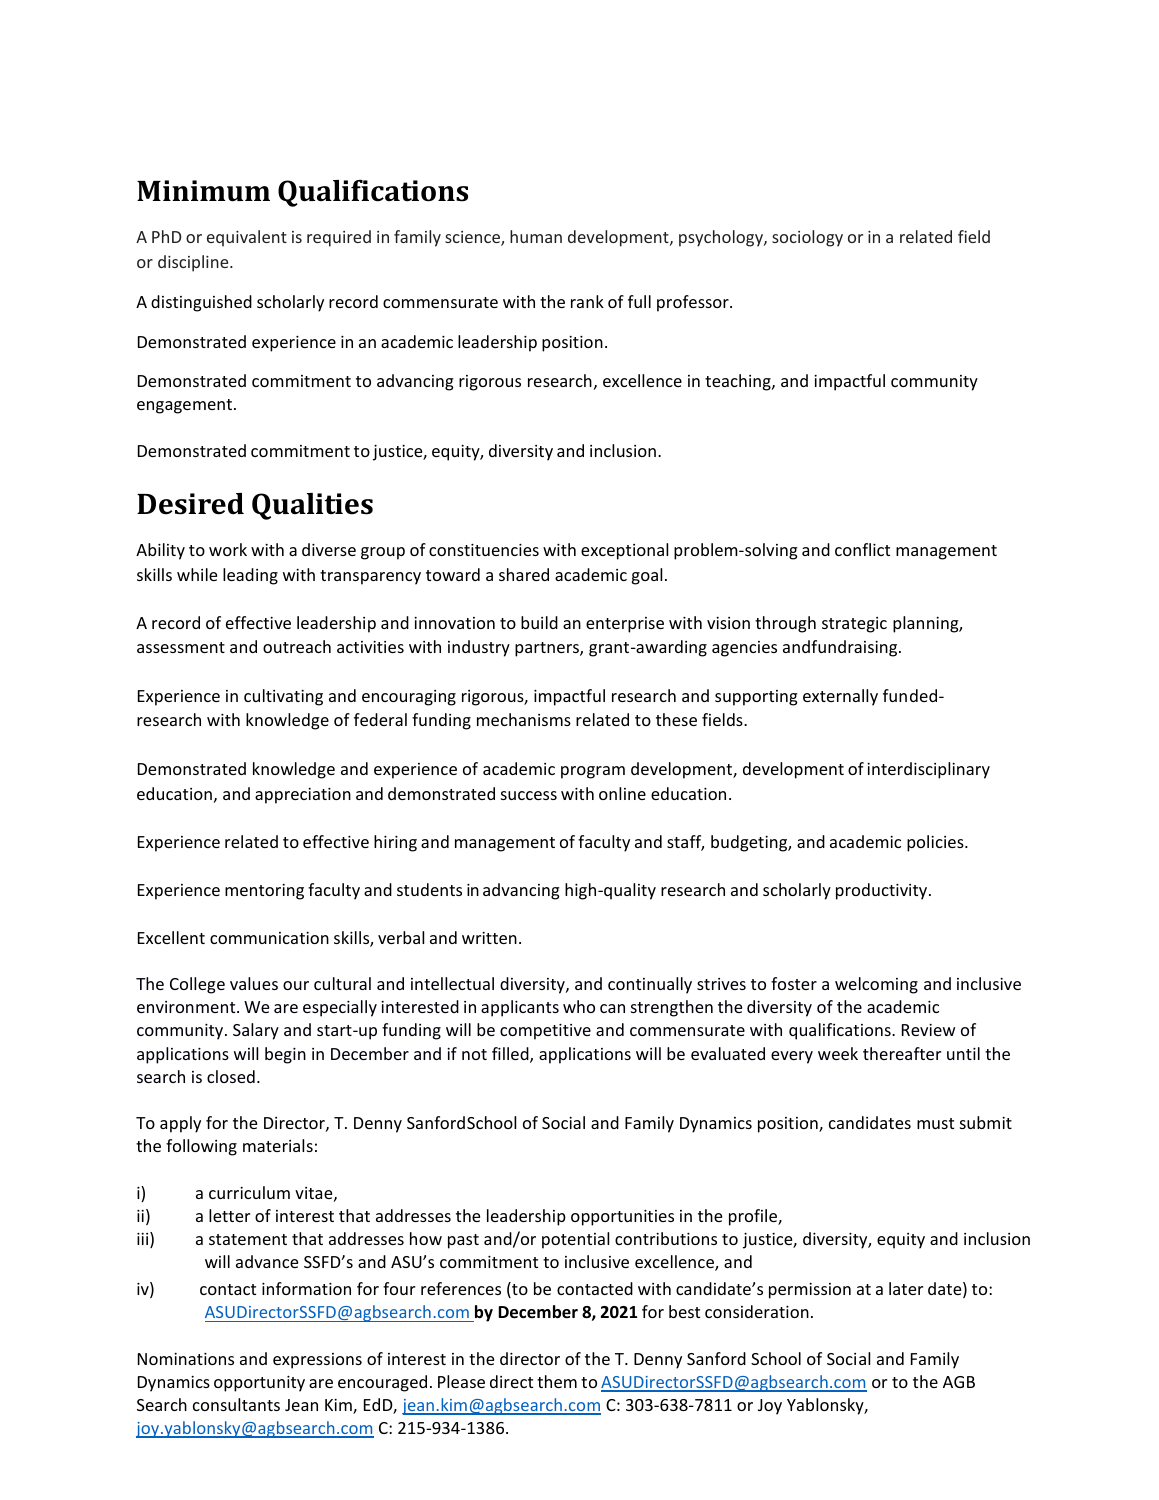 This screenshot has height=1500, width=1159. I want to click on human, so click(536, 236).
